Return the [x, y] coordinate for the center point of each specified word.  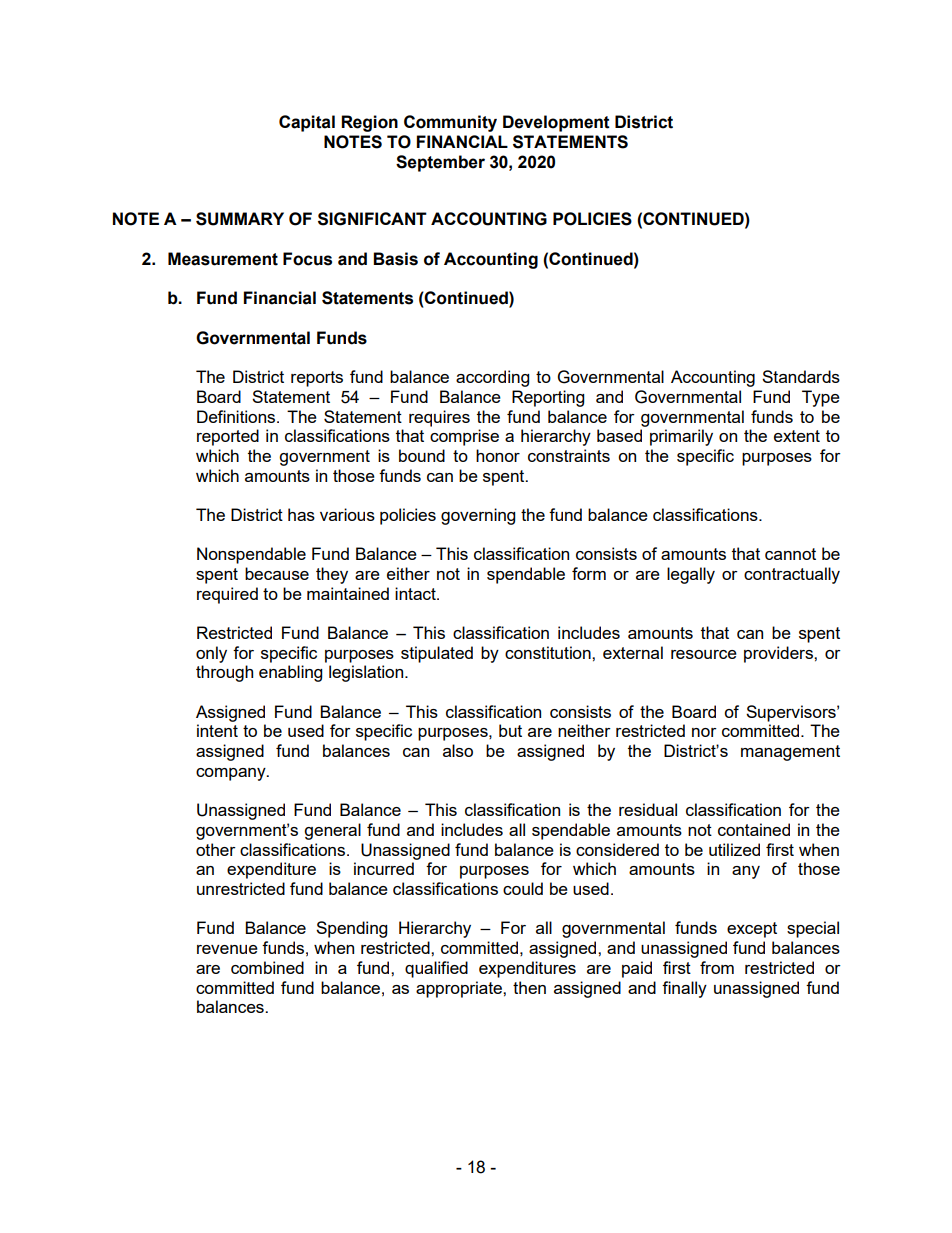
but [510, 730]
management [790, 753]
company [232, 774]
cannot [790, 554]
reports [317, 379]
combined [267, 967]
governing [478, 516]
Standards [801, 376]
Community [450, 123]
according [492, 378]
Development [556, 123]
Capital [307, 123]
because [277, 573]
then [529, 987]
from [717, 967]
